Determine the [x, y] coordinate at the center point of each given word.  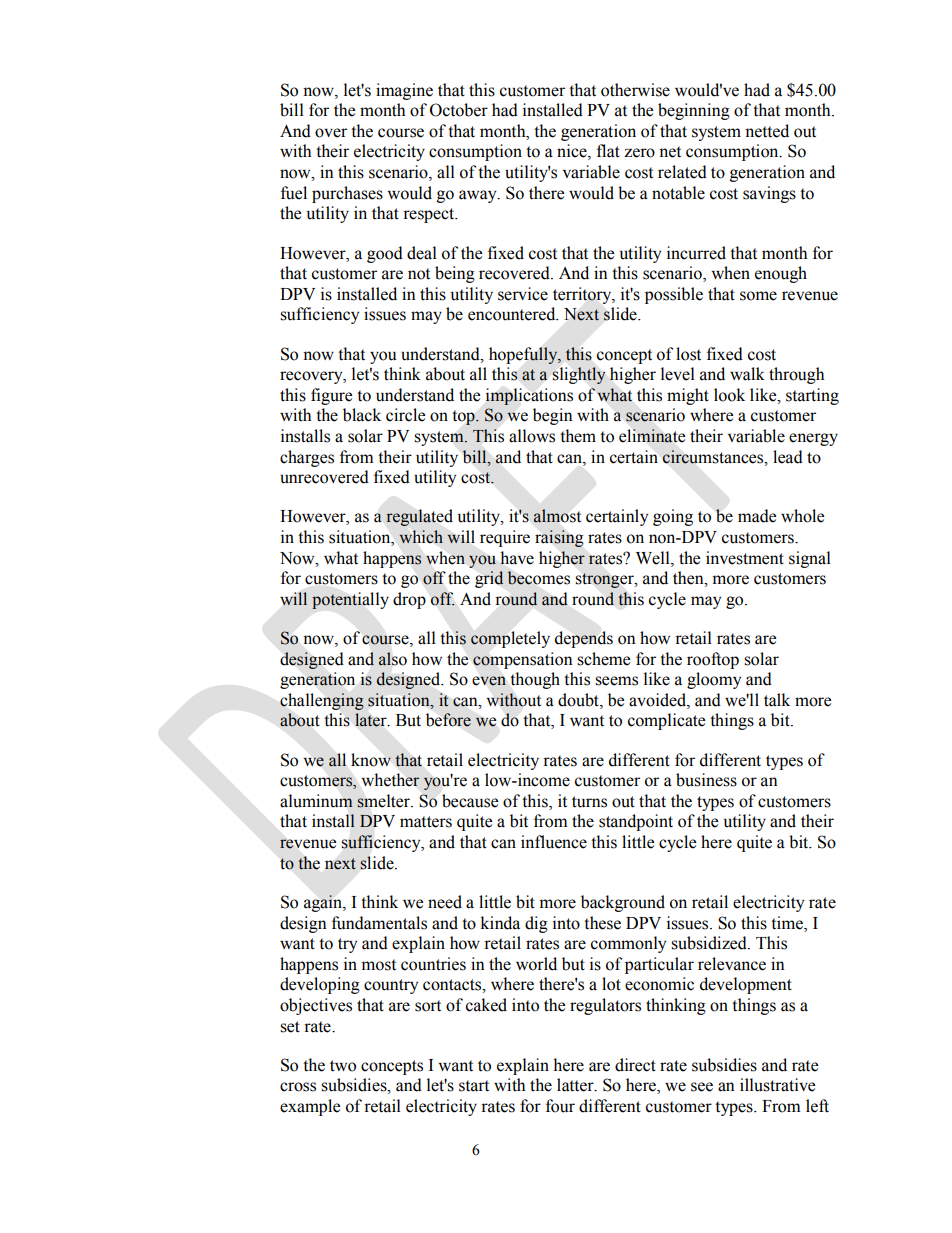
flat [608, 151]
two [343, 1066]
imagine [404, 91]
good [385, 254]
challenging [322, 701]
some [758, 296]
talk [777, 700]
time [788, 923]
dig [536, 924]
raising [559, 538]
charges [307, 458]
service [523, 294]
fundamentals [379, 923]
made [757, 516]
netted [767, 131]
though [535, 680]
